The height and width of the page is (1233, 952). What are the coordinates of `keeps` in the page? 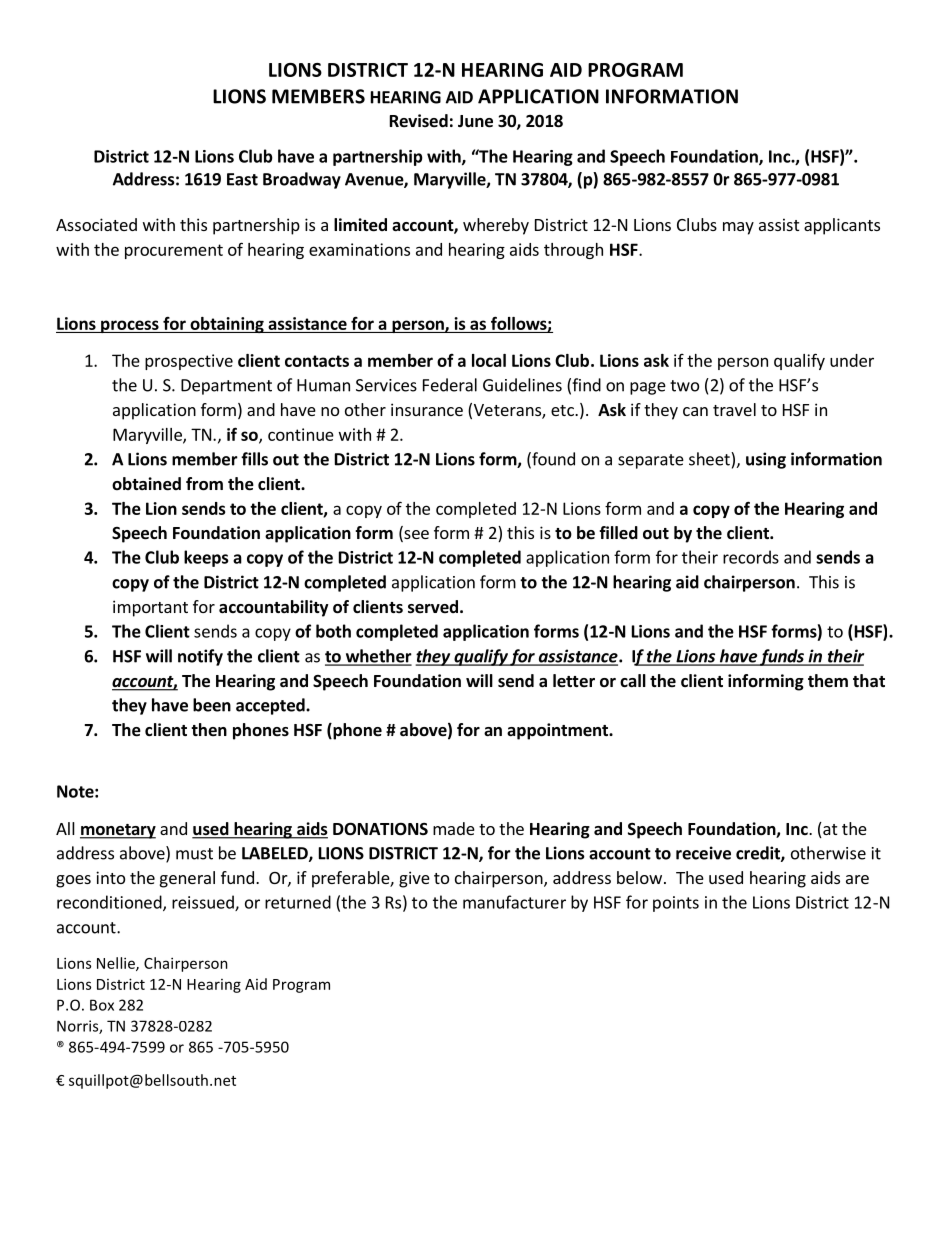 It's located at (206, 558).
